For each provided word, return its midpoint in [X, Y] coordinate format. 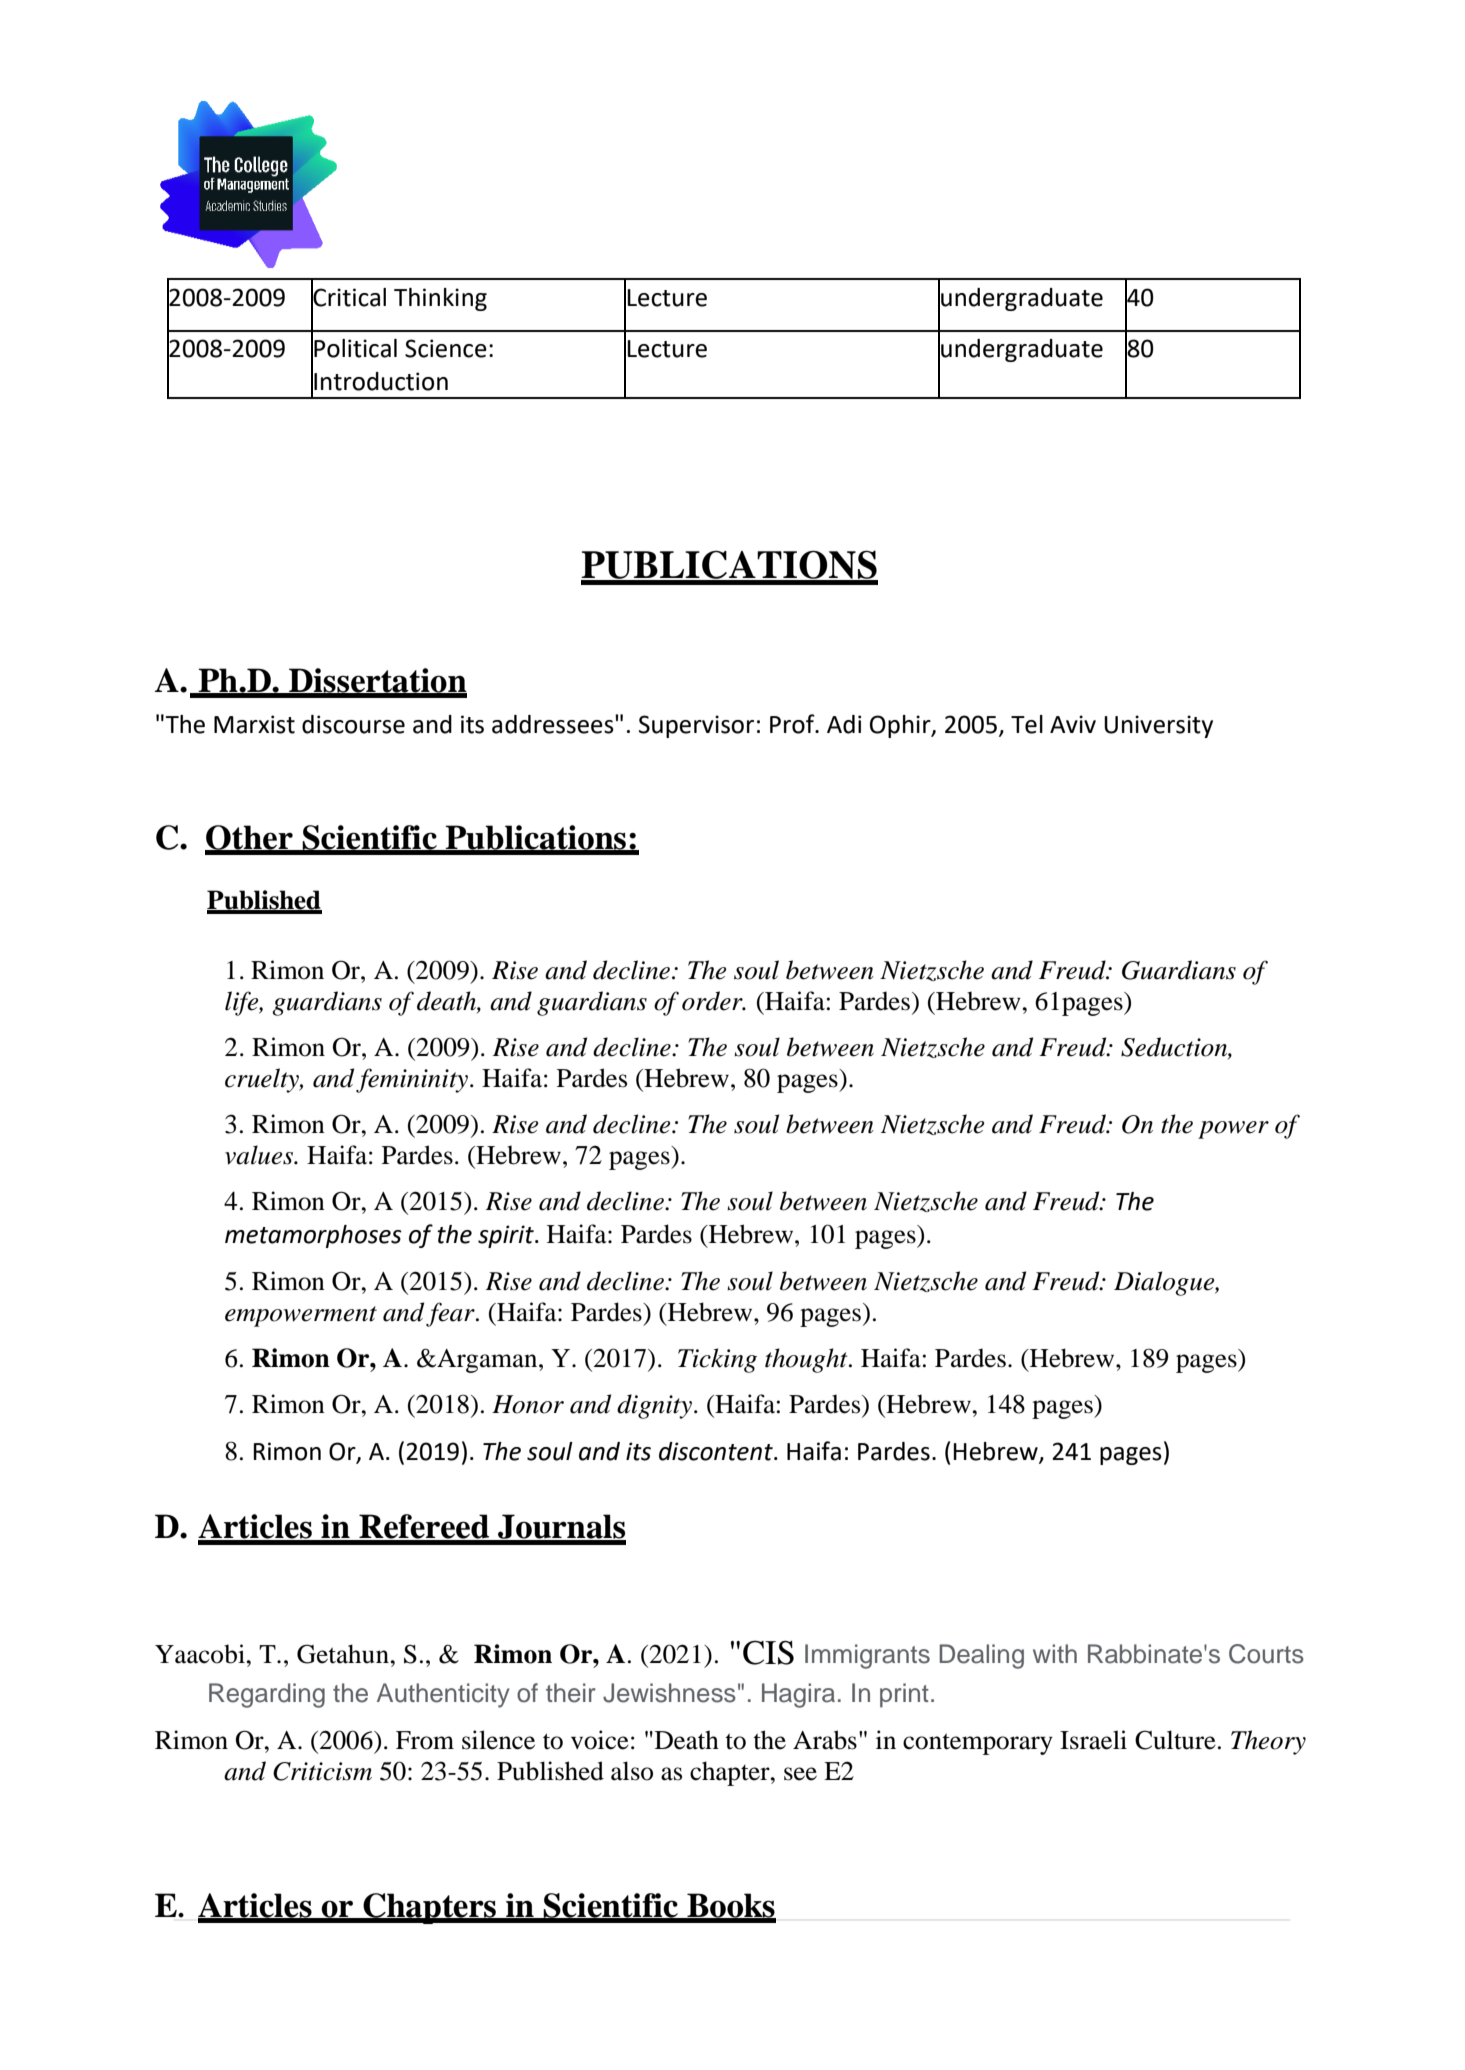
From [425, 1740]
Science [446, 348]
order [713, 1001]
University [1158, 726]
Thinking [440, 299]
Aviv [1073, 724]
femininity [413, 1080]
